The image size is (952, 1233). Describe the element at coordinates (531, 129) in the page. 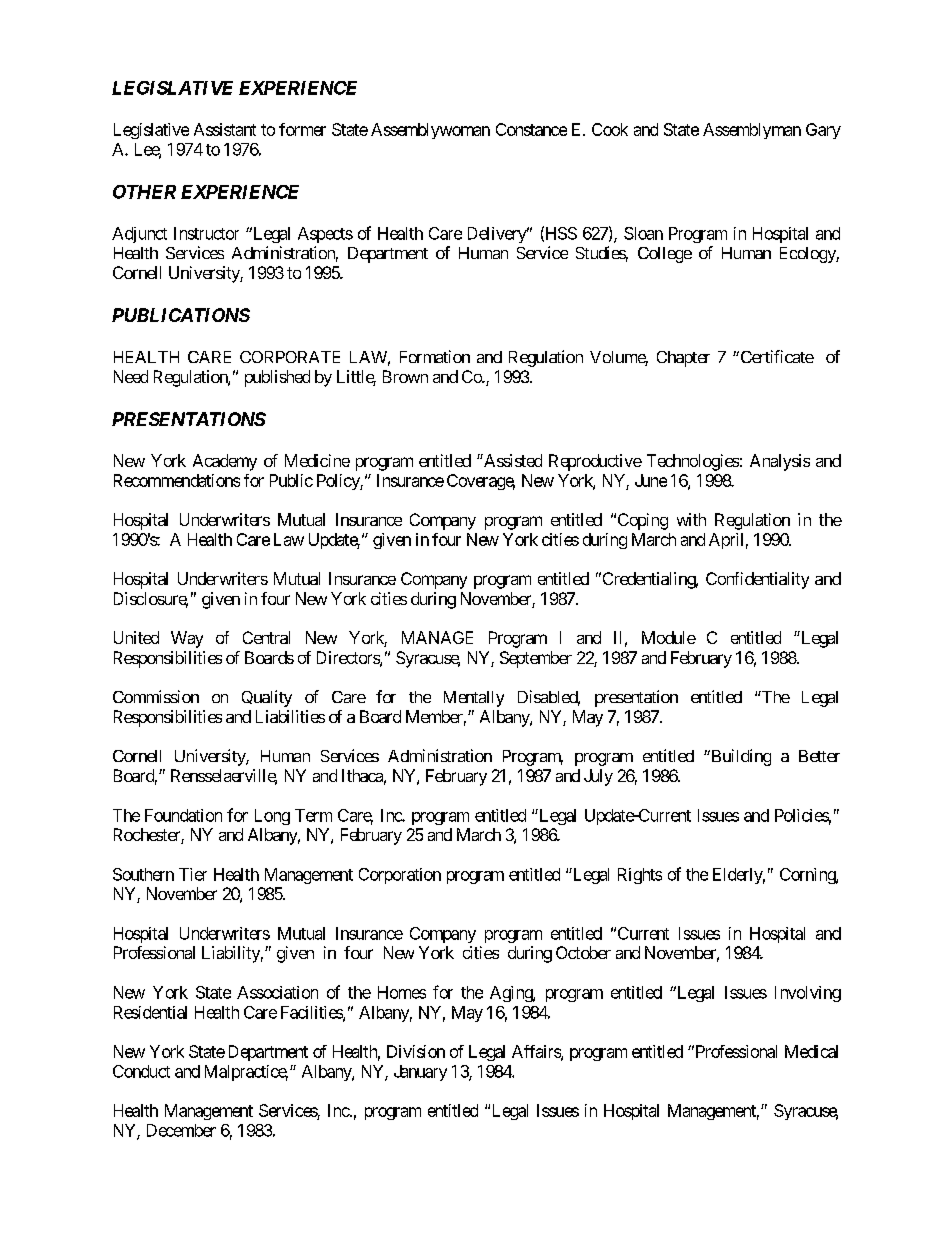

I see `Constance` at that location.
